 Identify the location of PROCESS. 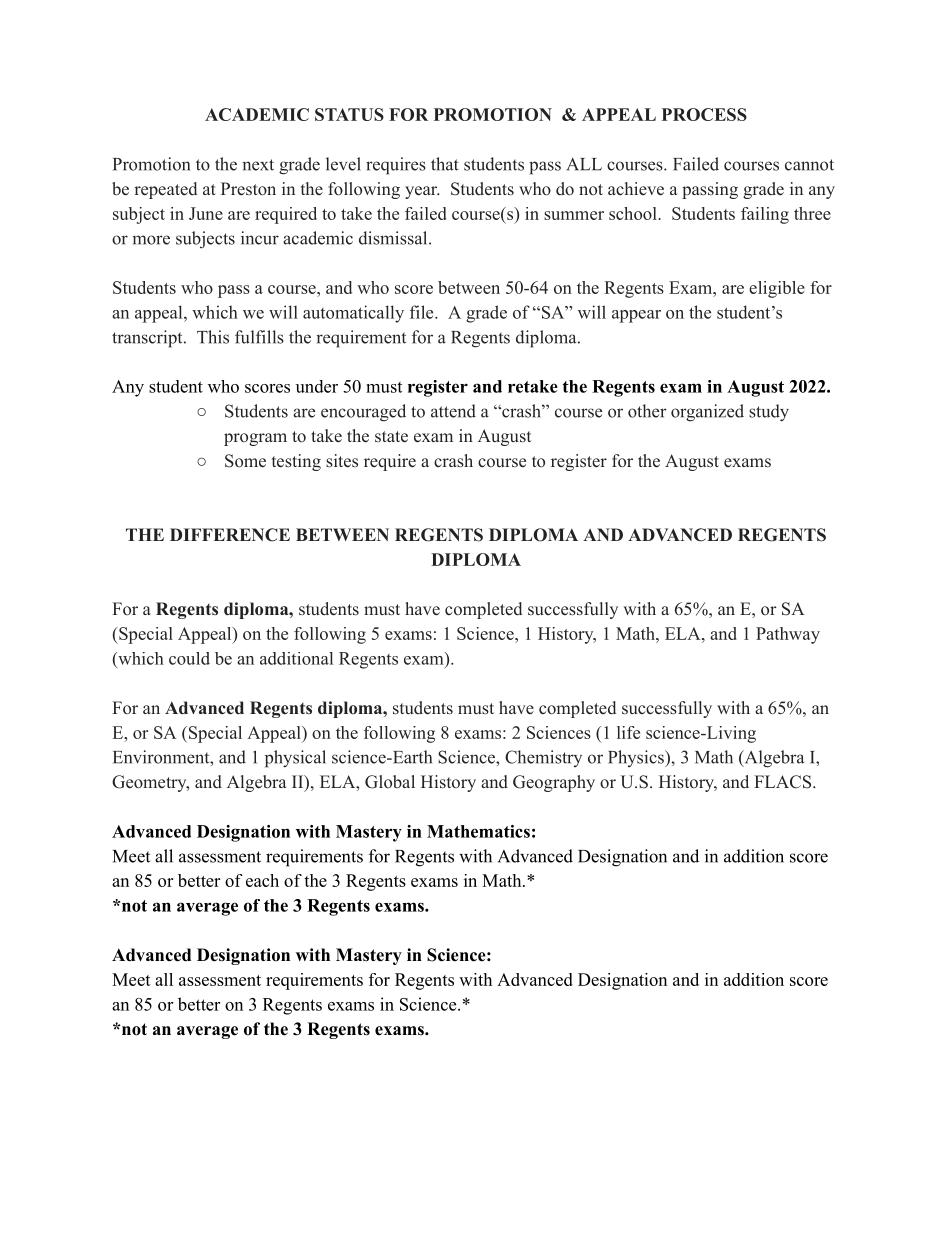
(704, 114).
